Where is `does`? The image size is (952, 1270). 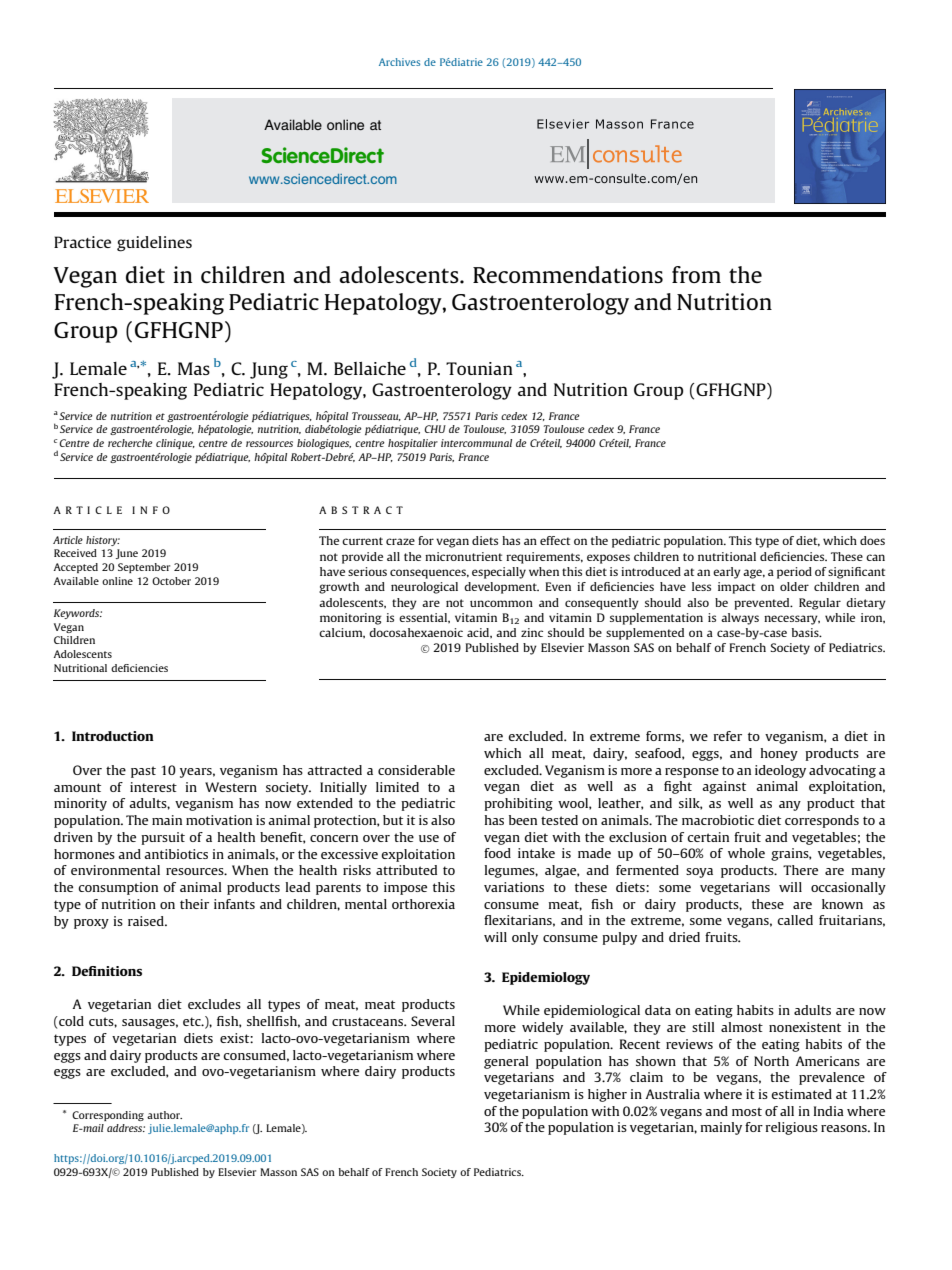 does is located at coordinates (872, 540).
